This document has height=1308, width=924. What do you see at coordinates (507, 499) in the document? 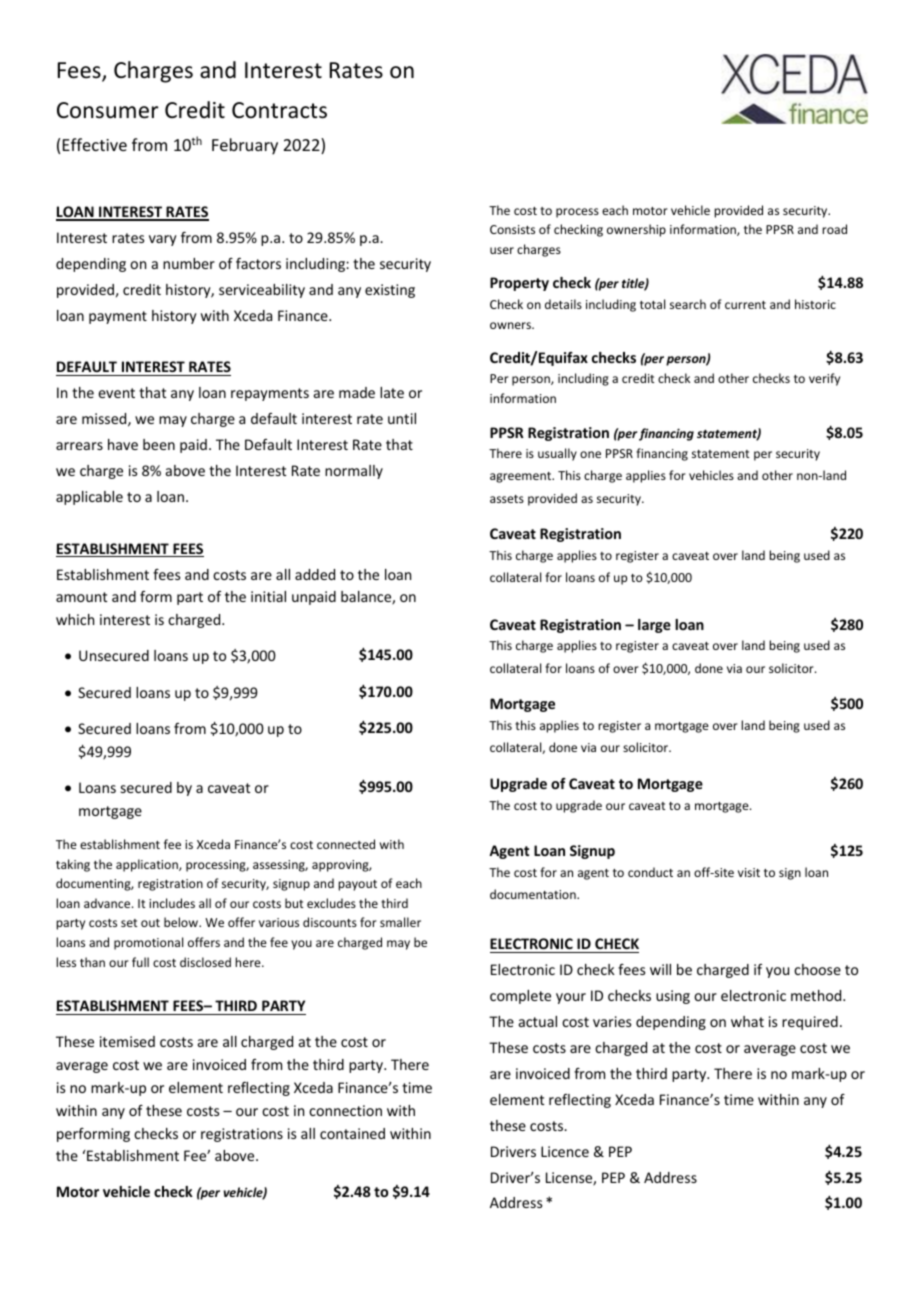
I see `assets` at bounding box center [507, 499].
